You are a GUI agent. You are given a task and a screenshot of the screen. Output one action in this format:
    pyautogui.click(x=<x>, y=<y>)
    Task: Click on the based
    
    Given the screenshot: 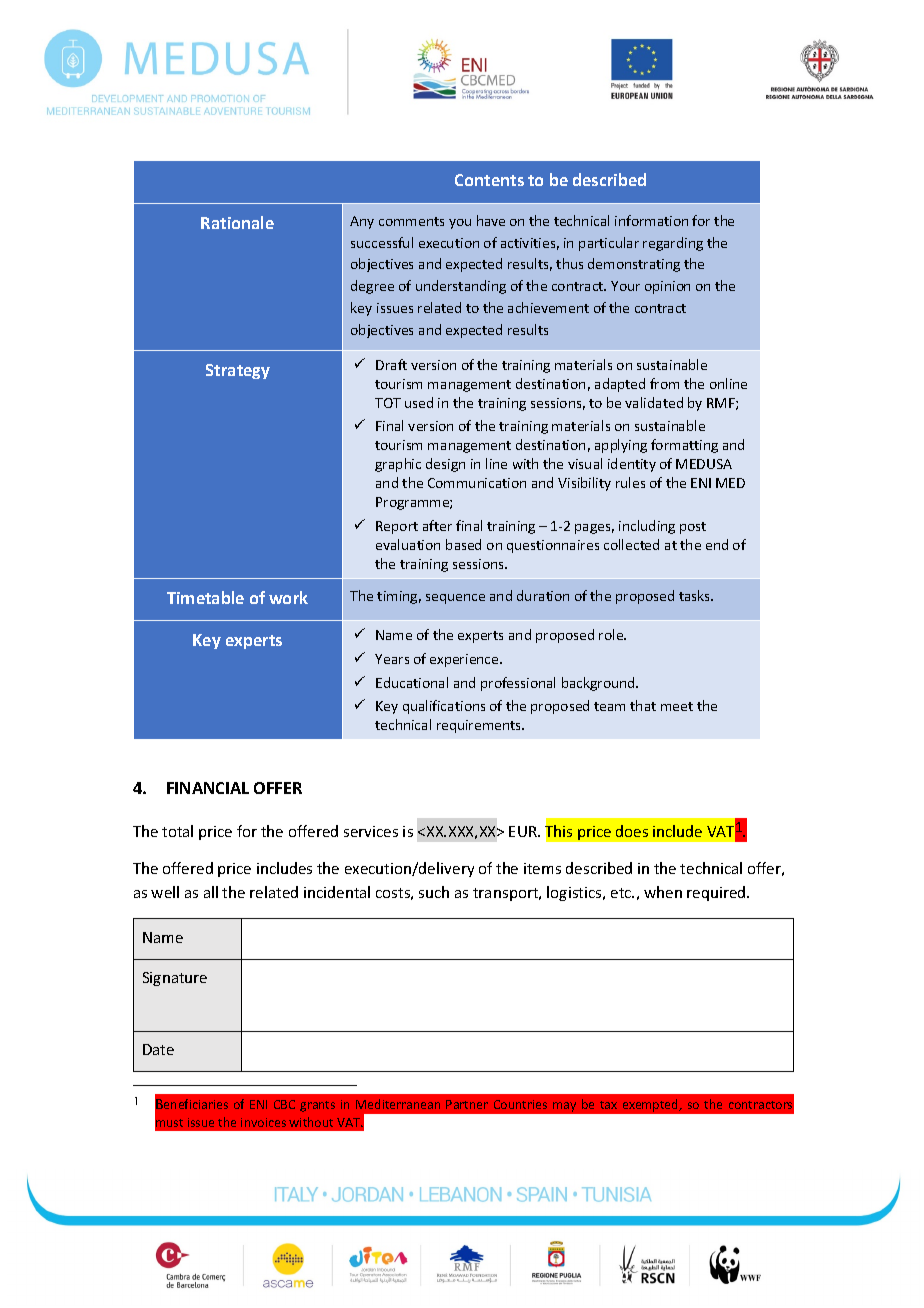 What is the action you would take?
    pyautogui.click(x=463, y=544)
